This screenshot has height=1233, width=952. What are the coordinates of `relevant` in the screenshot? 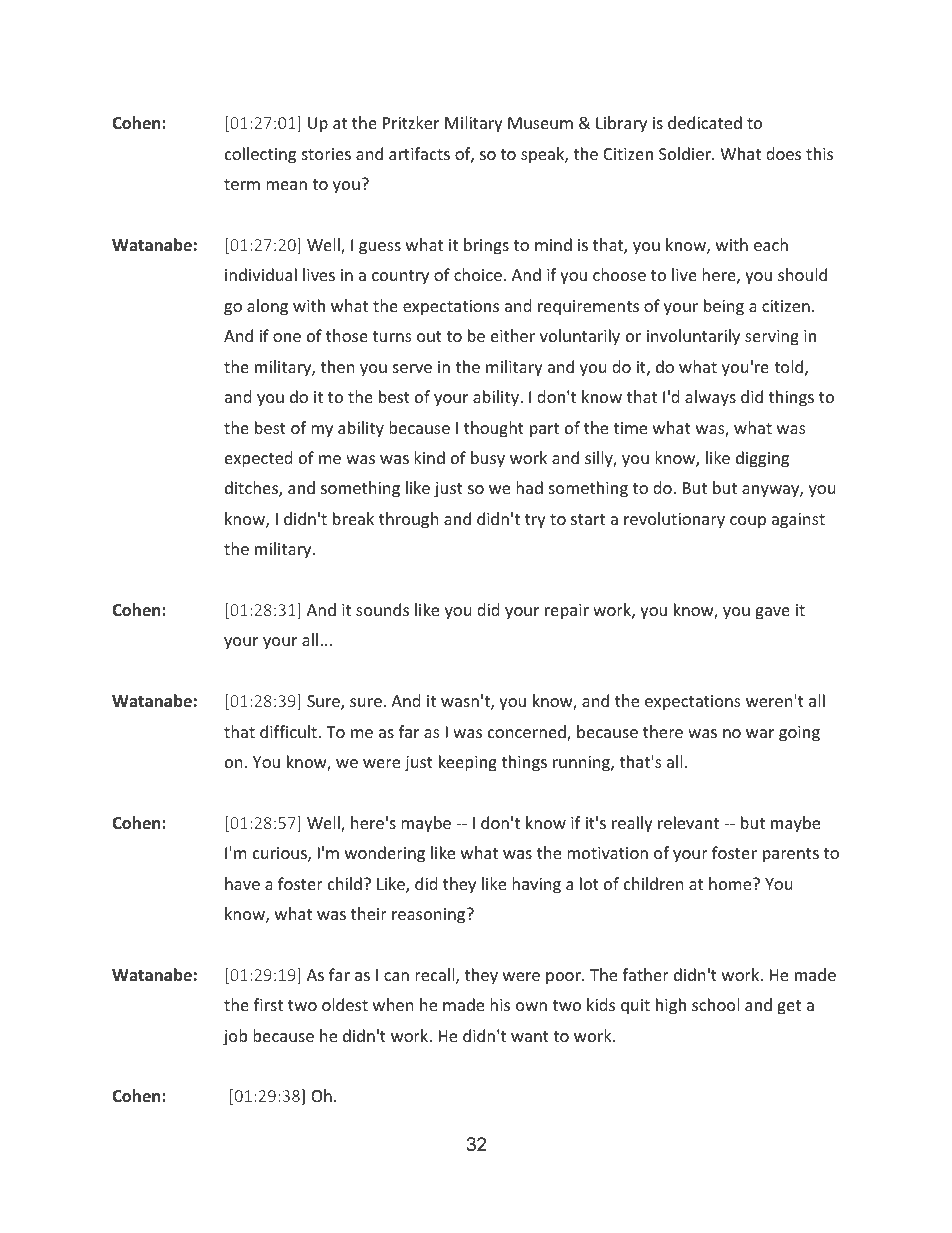 It's located at (688, 822).
